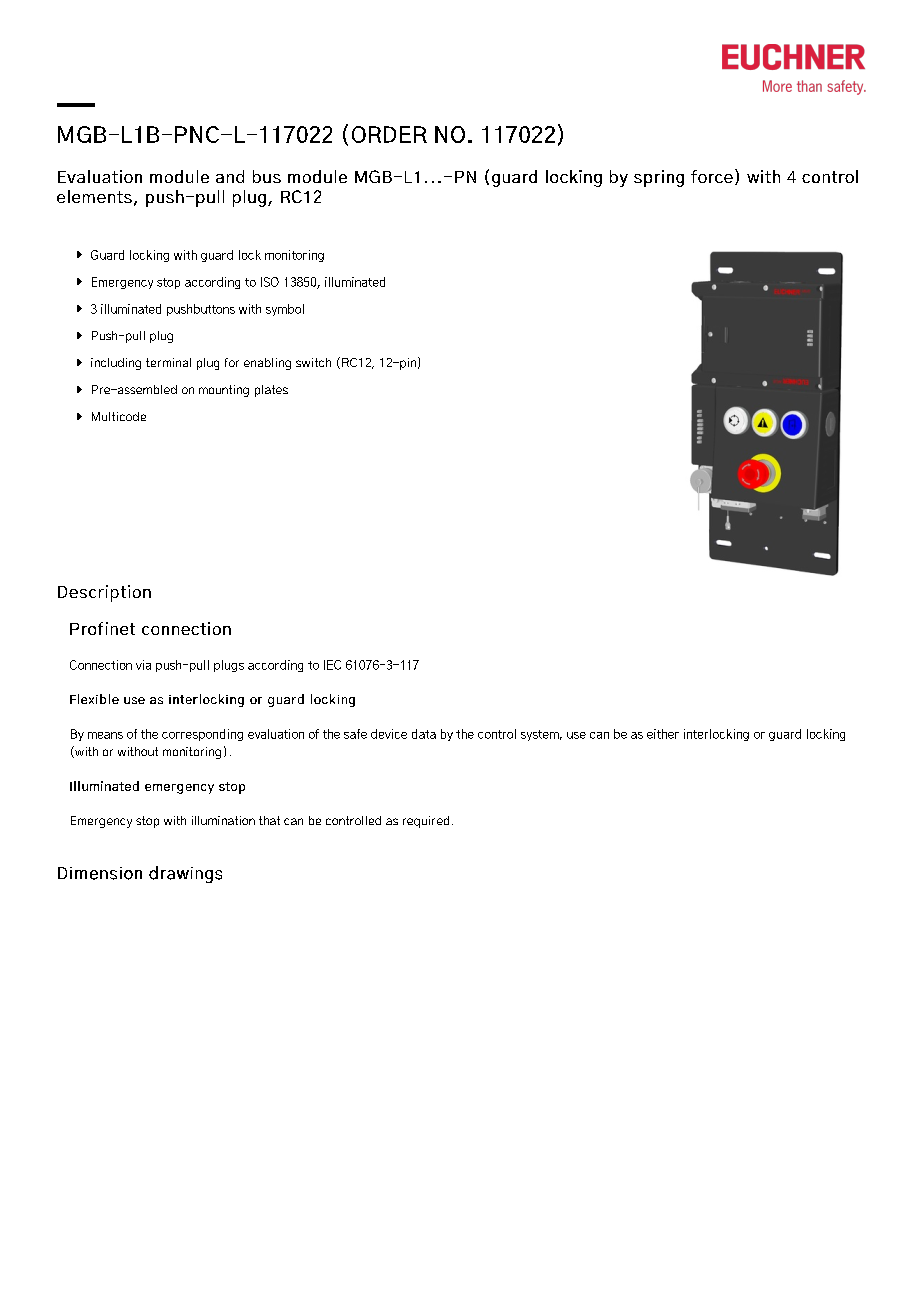 The height and width of the document is (1308, 924). What do you see at coordinates (659, 178) in the document?
I see `spring` at bounding box center [659, 178].
